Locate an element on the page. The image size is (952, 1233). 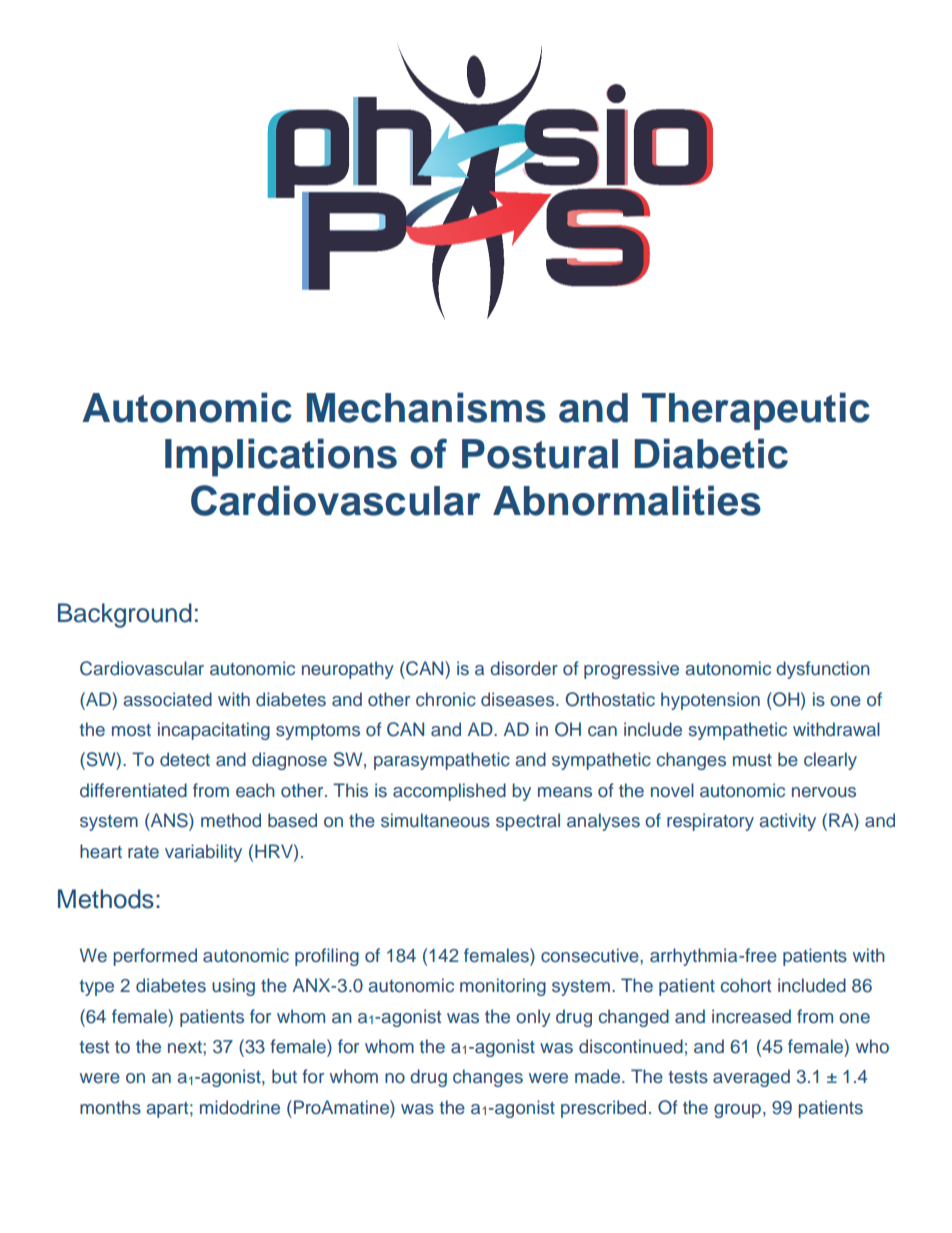
months is located at coordinates (110, 1107).
